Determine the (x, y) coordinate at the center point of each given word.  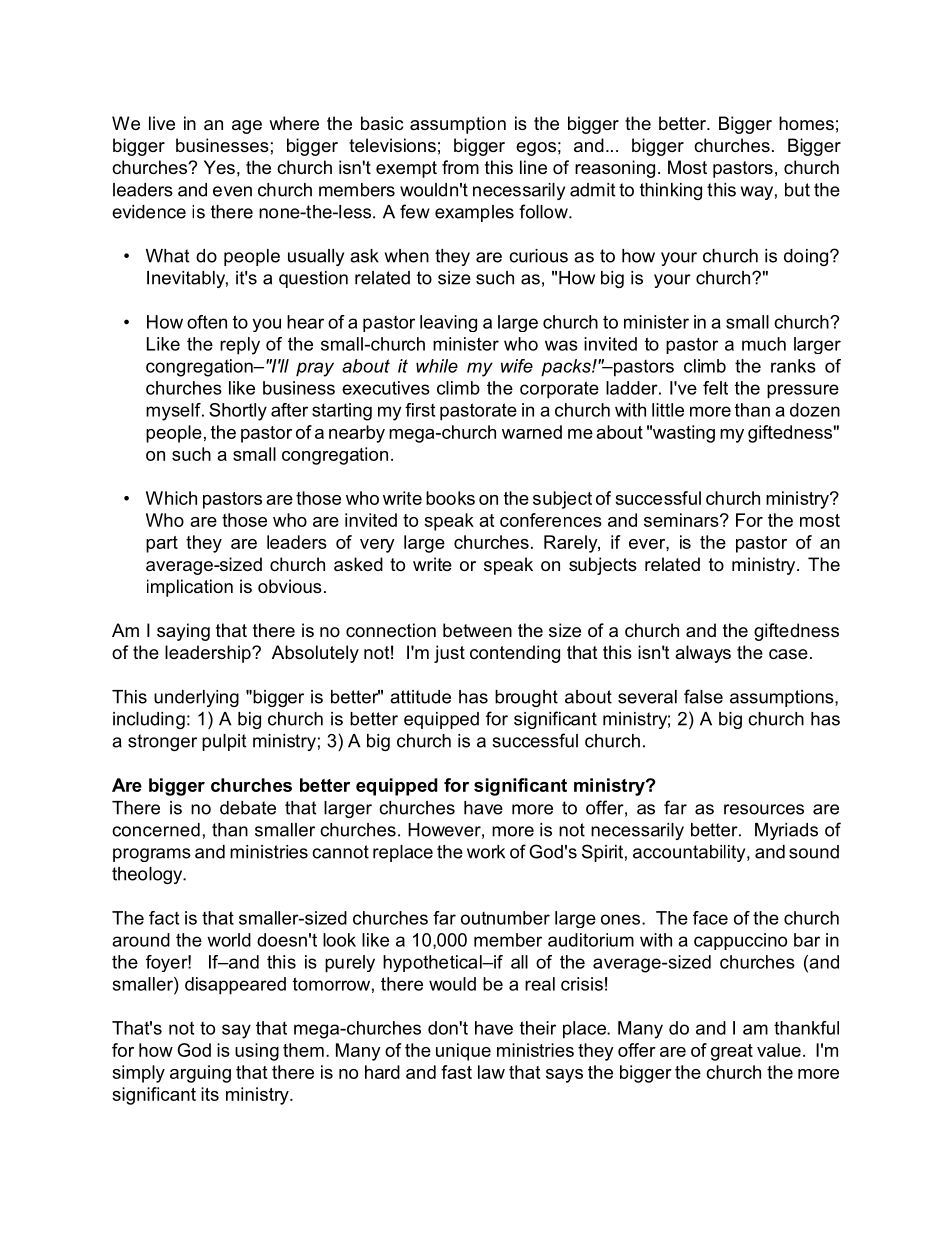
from (460, 167)
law (491, 1072)
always (703, 654)
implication (190, 588)
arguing (200, 1074)
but (797, 190)
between (477, 630)
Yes (219, 167)
